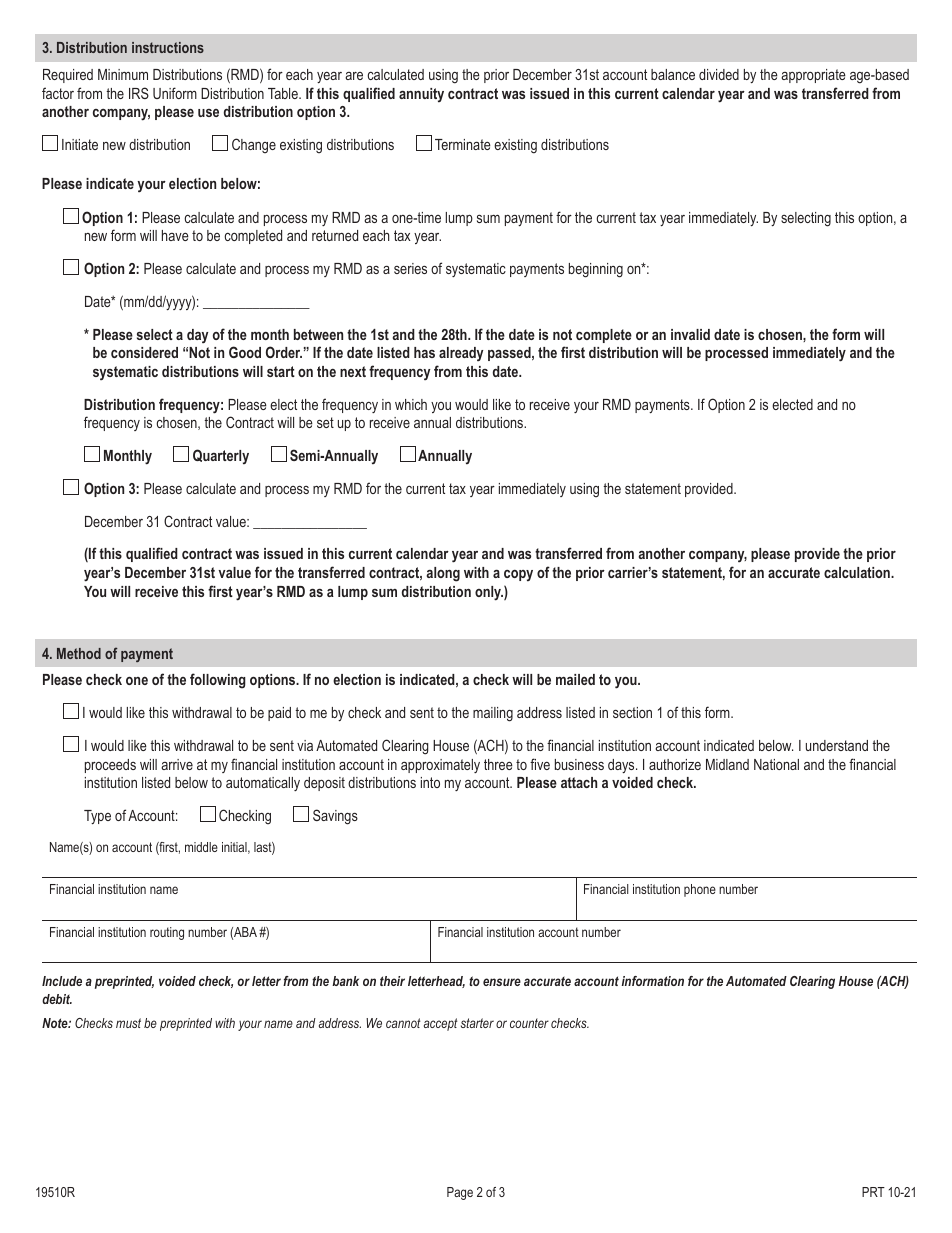 The height and width of the screenshot is (1233, 952). What do you see at coordinates (858, 572) in the screenshot?
I see `calculation` at bounding box center [858, 572].
